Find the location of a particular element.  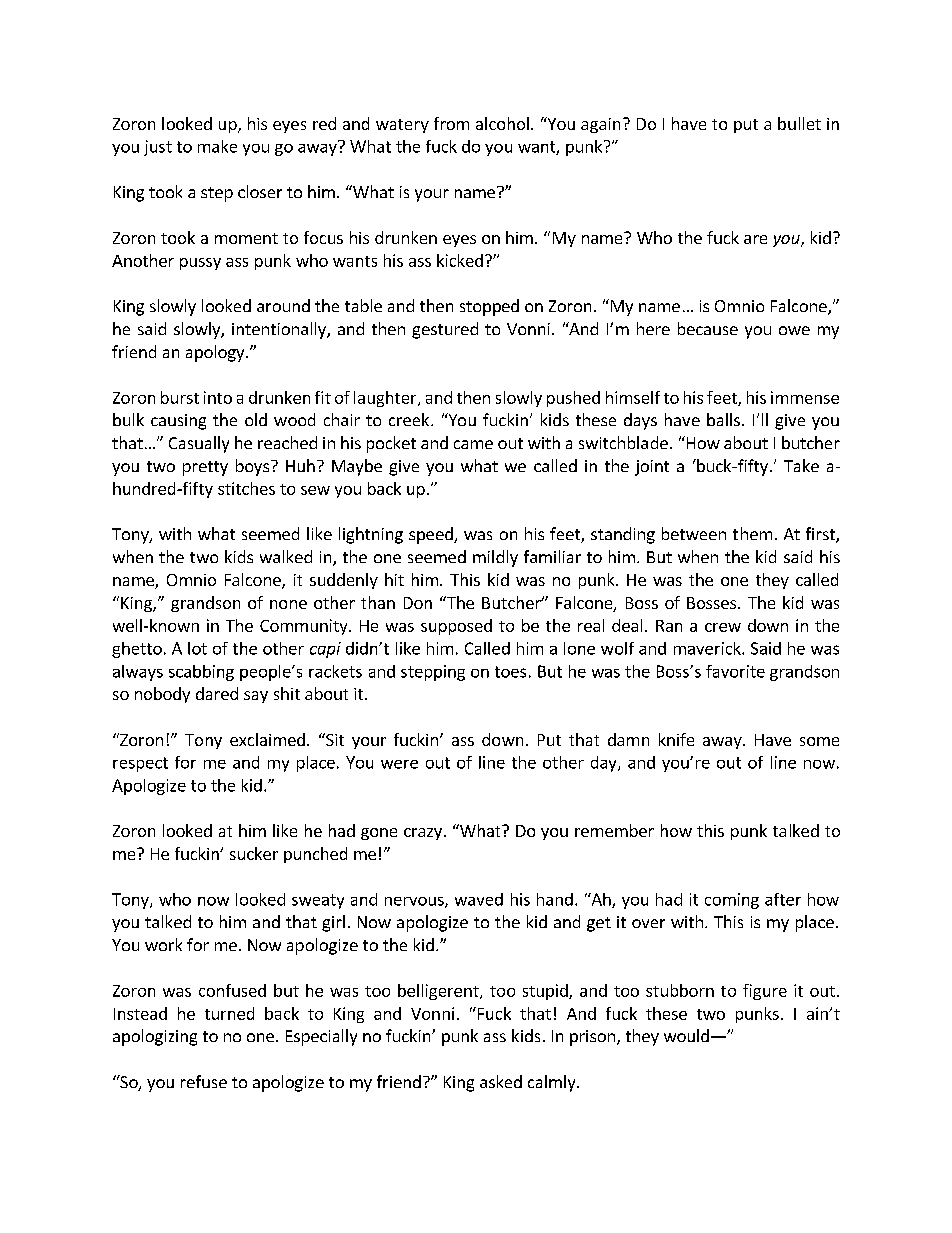

coming is located at coordinates (732, 901).
